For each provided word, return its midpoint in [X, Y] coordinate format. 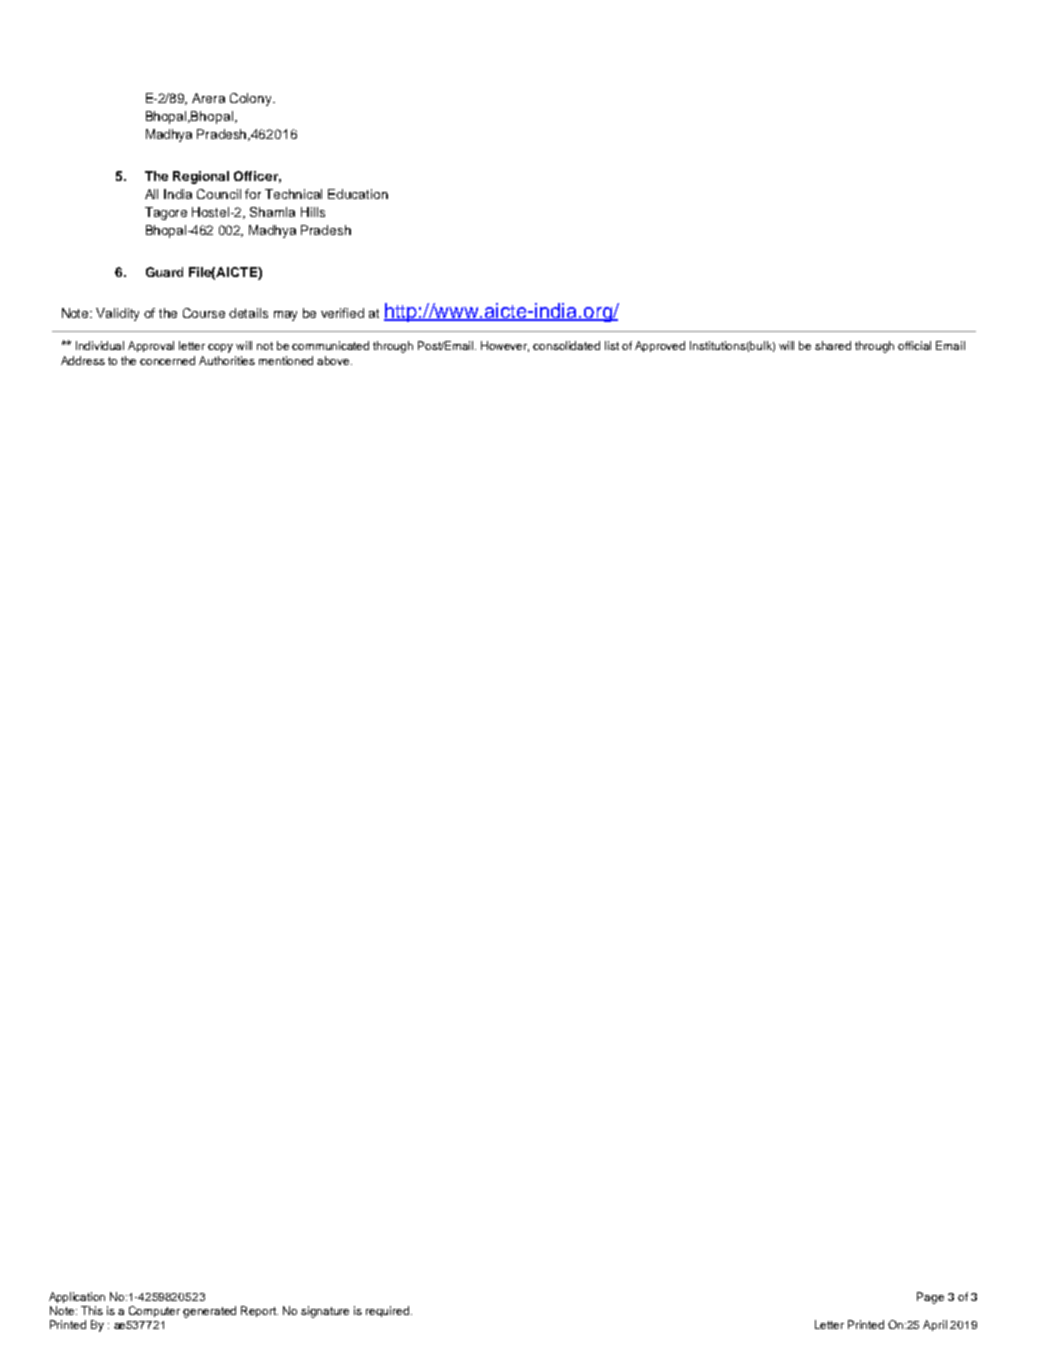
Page [930, 1298]
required [387, 1311]
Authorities [227, 360]
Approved [660, 346]
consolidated [566, 345]
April [935, 1325]
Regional [201, 177]
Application [77, 1297]
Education [358, 194]
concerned [167, 360]
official [914, 345]
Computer [154, 1311]
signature [325, 1312]
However [505, 346]
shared [833, 345]
